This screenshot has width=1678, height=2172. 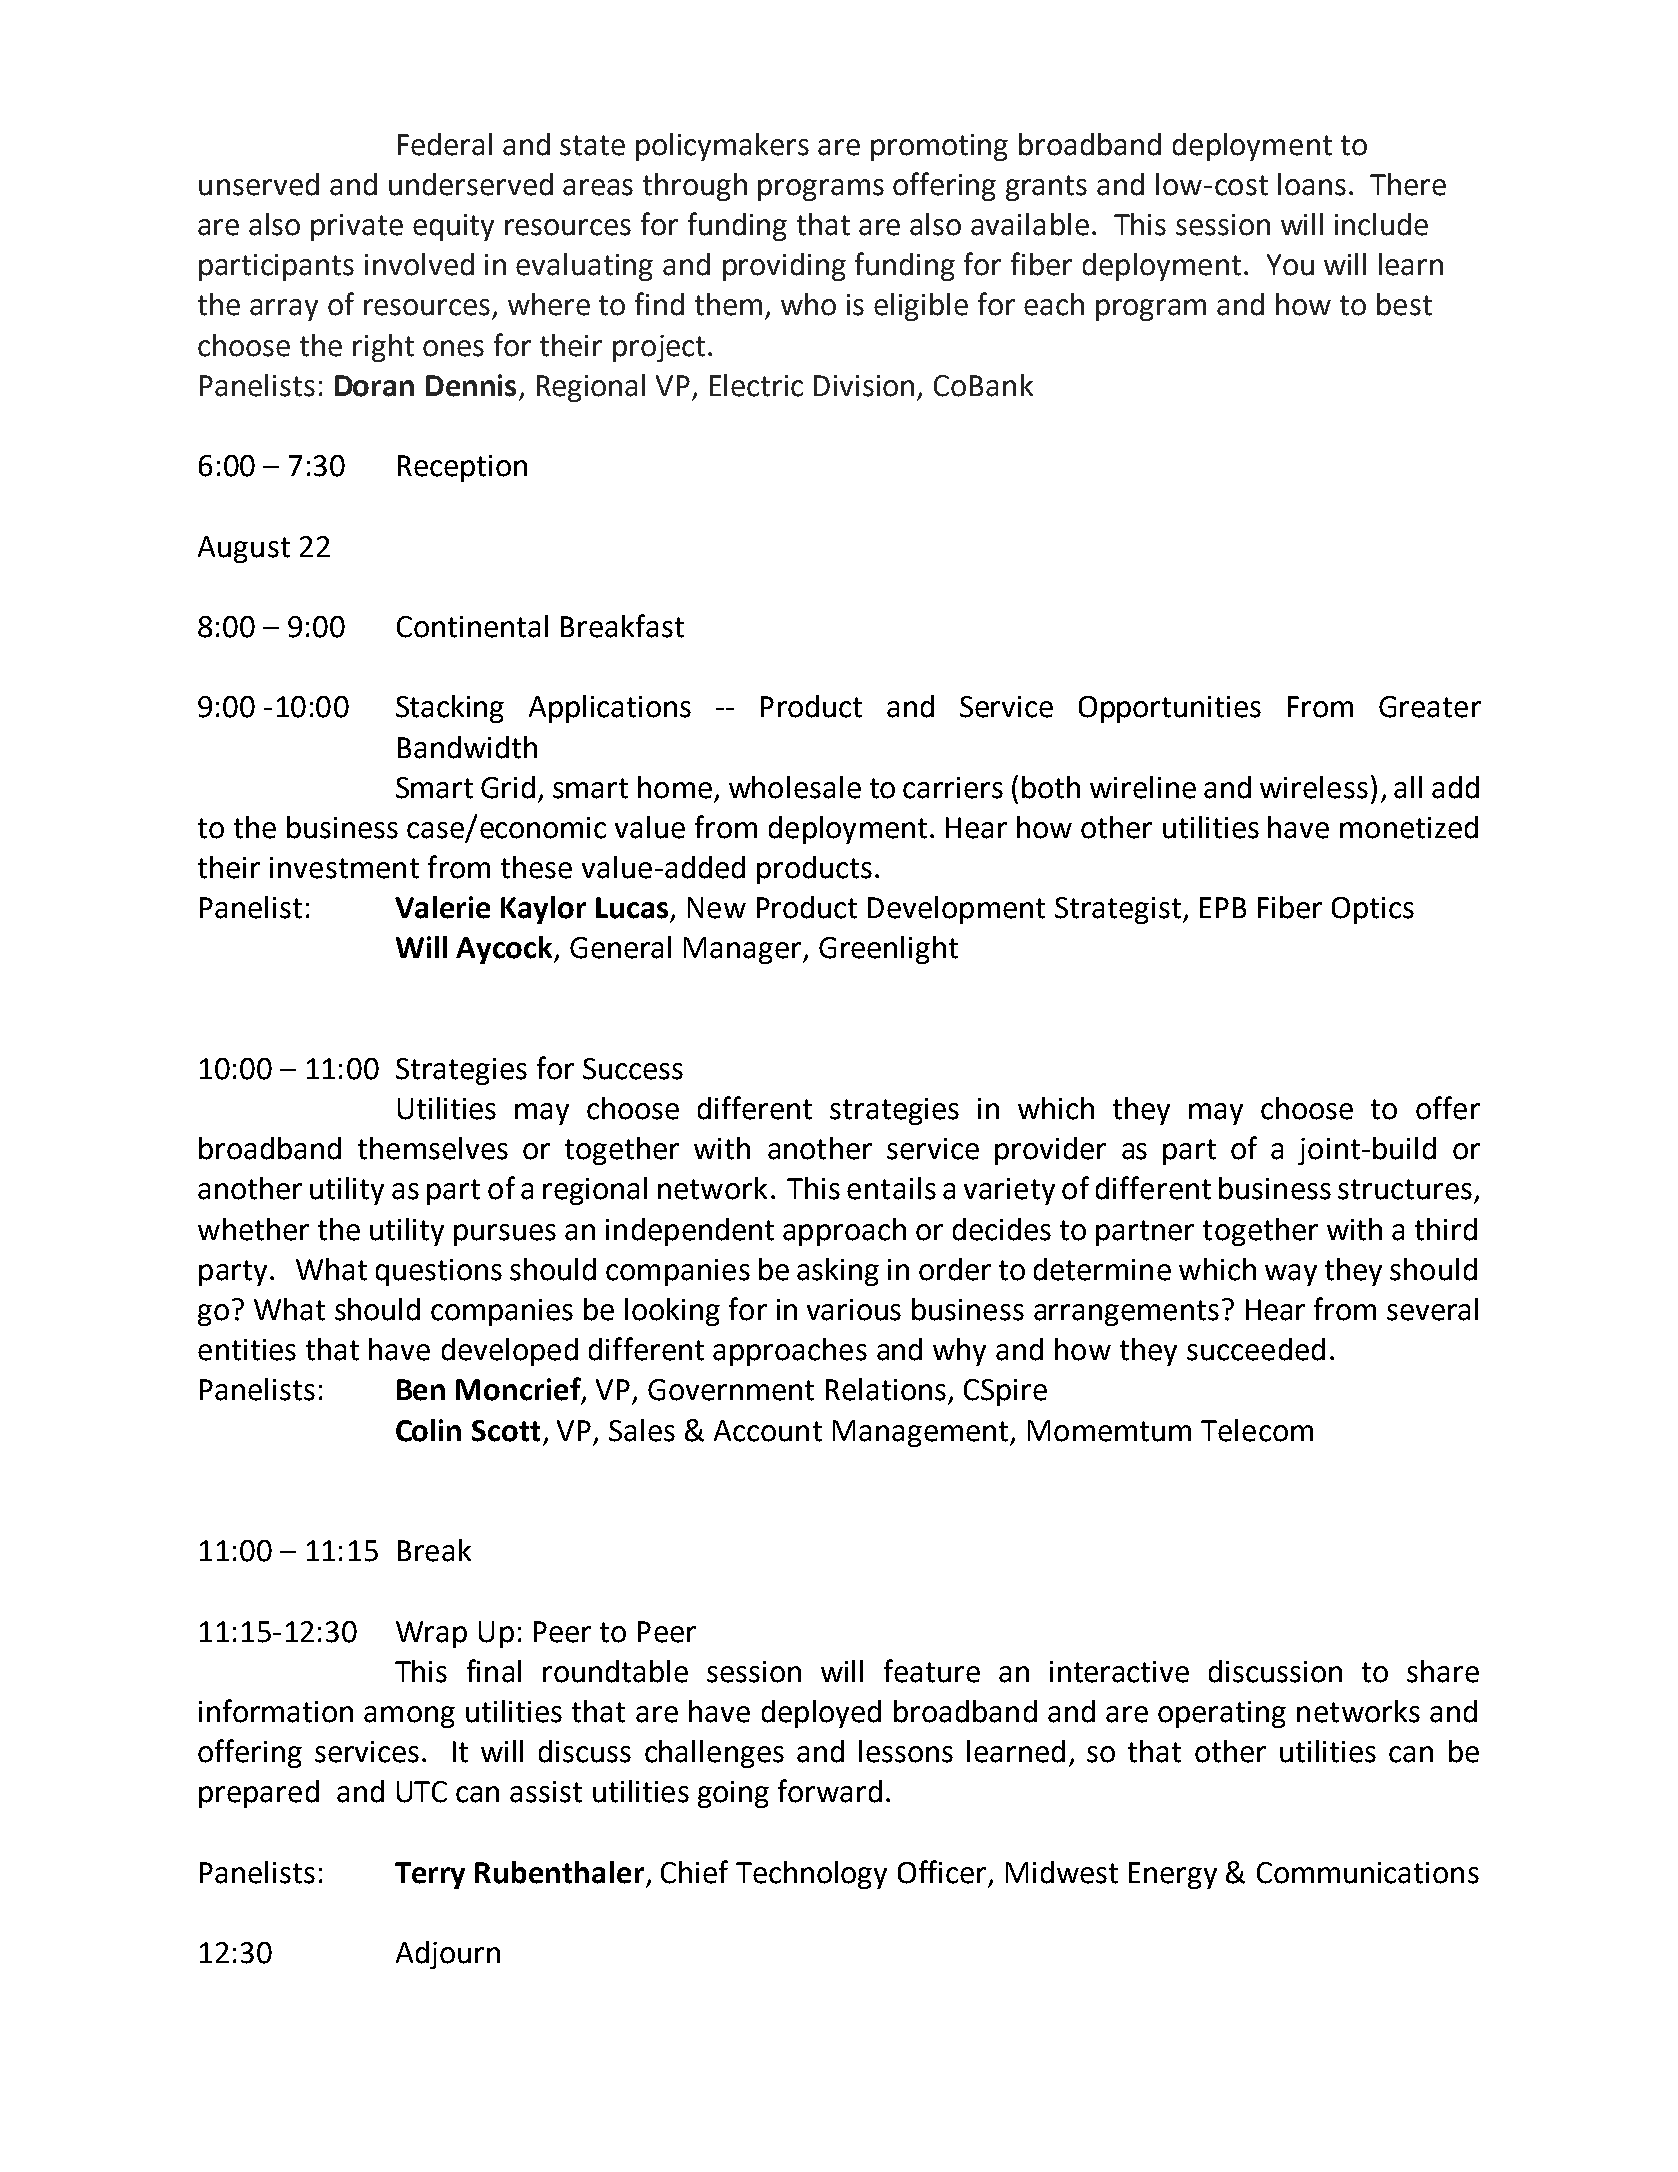 I want to click on Greater, so click(x=1430, y=707).
